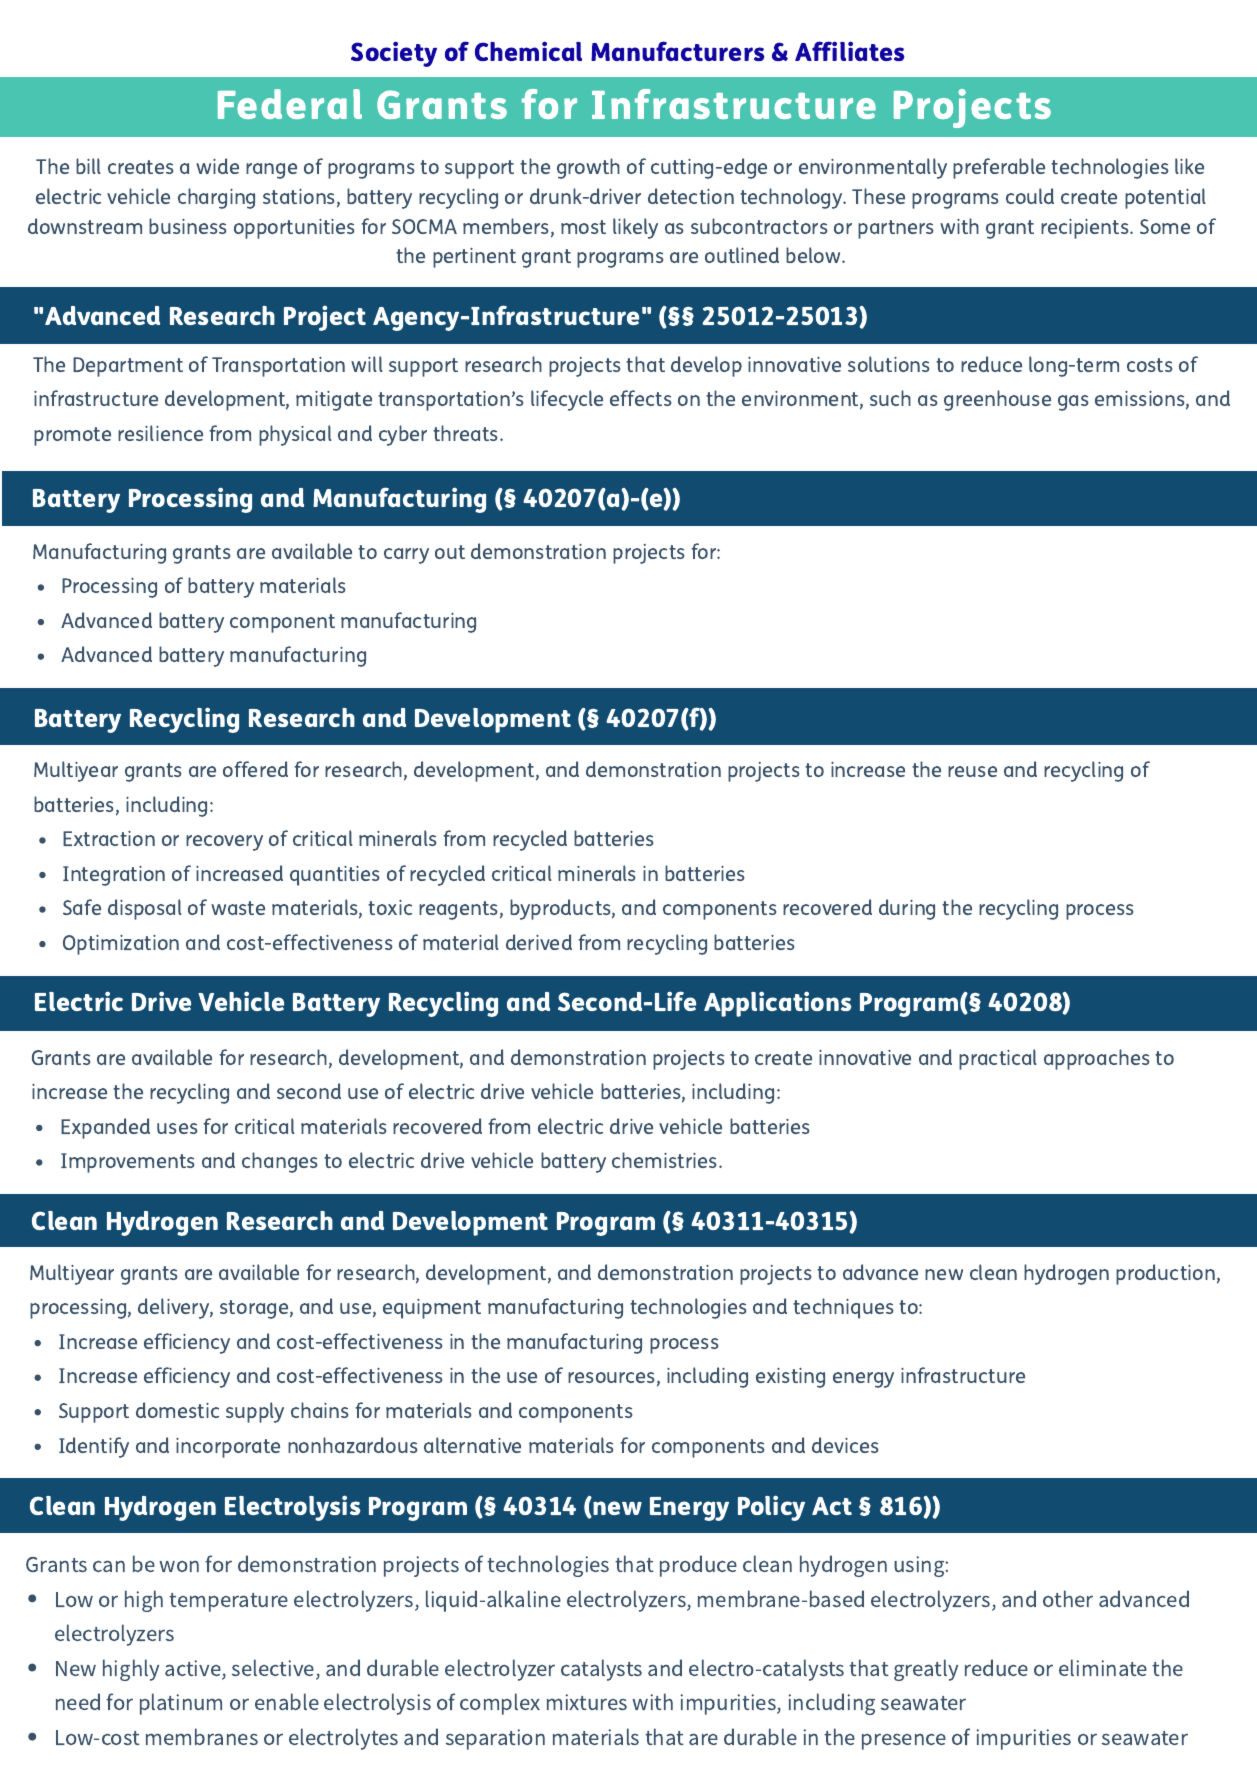  What do you see at coordinates (998, 1059) in the page?
I see `practical` at bounding box center [998, 1059].
